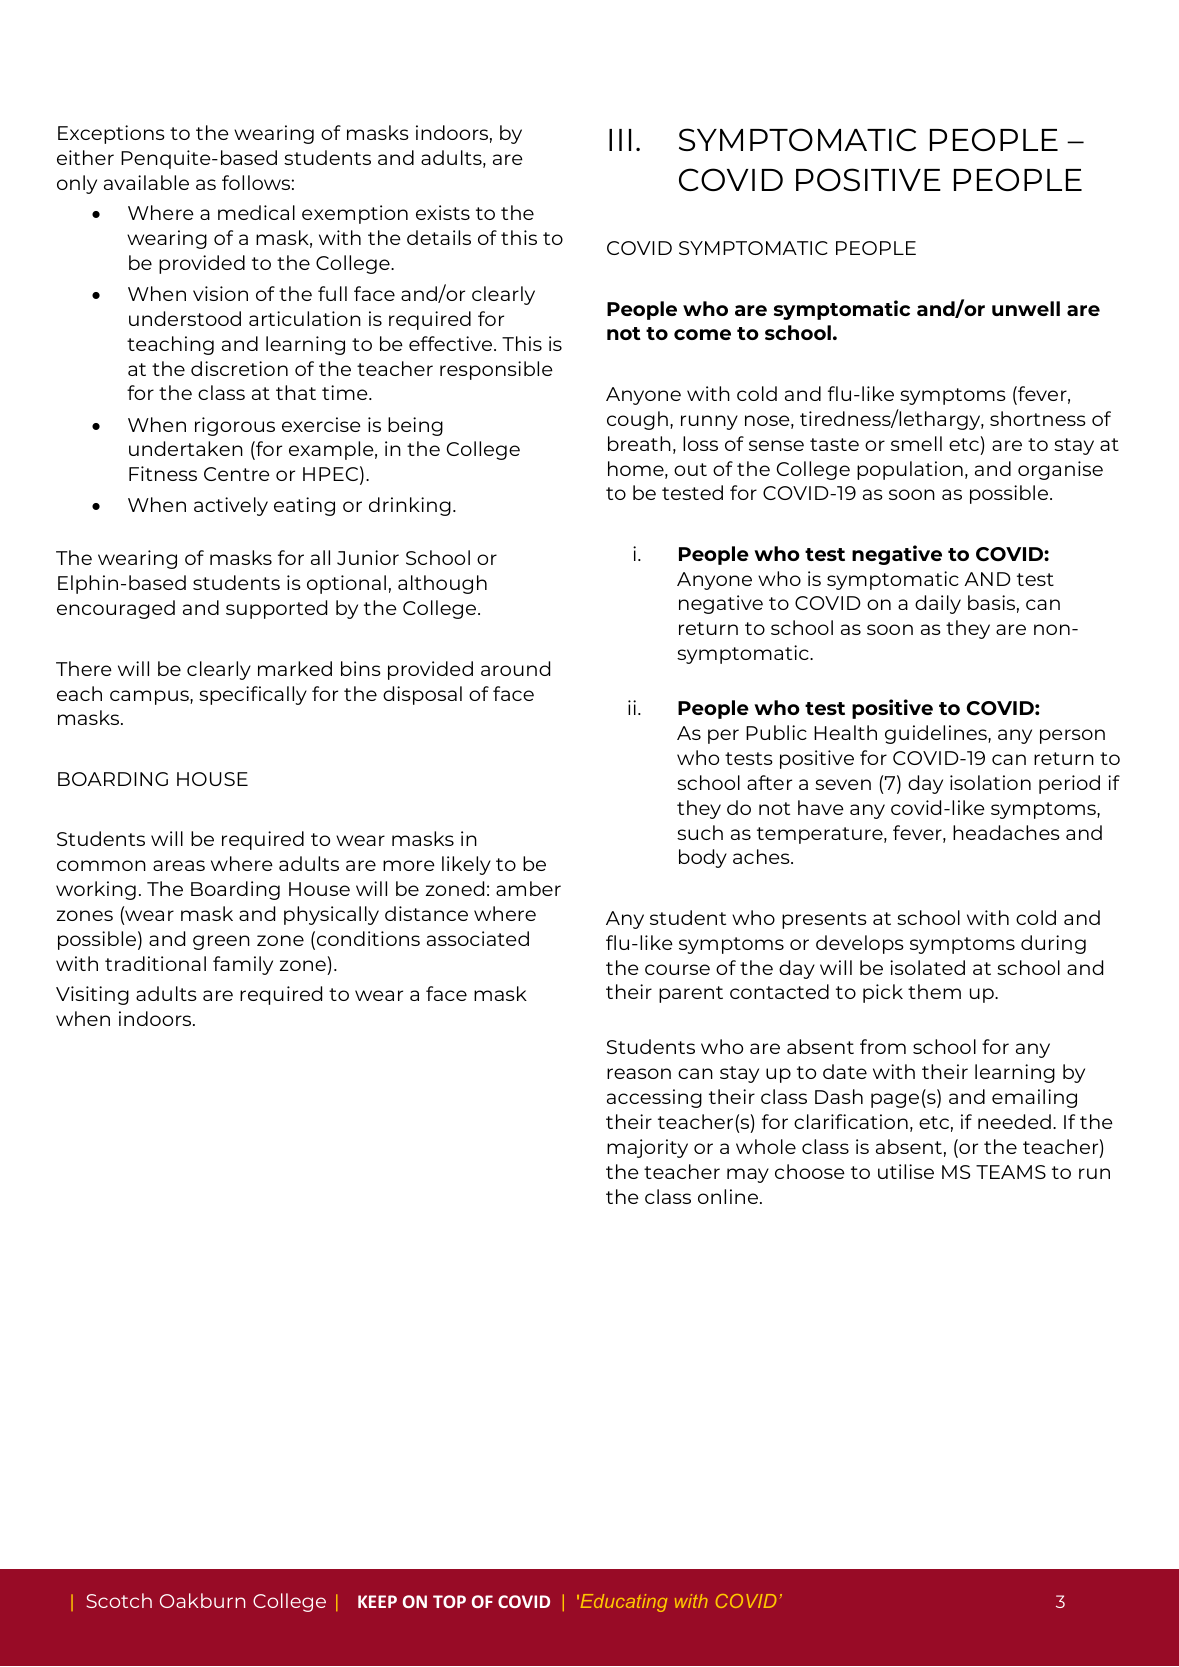 Image resolution: width=1179 pixels, height=1667 pixels. What do you see at coordinates (449, 1601) in the screenshot?
I see `TOP` at bounding box center [449, 1601].
